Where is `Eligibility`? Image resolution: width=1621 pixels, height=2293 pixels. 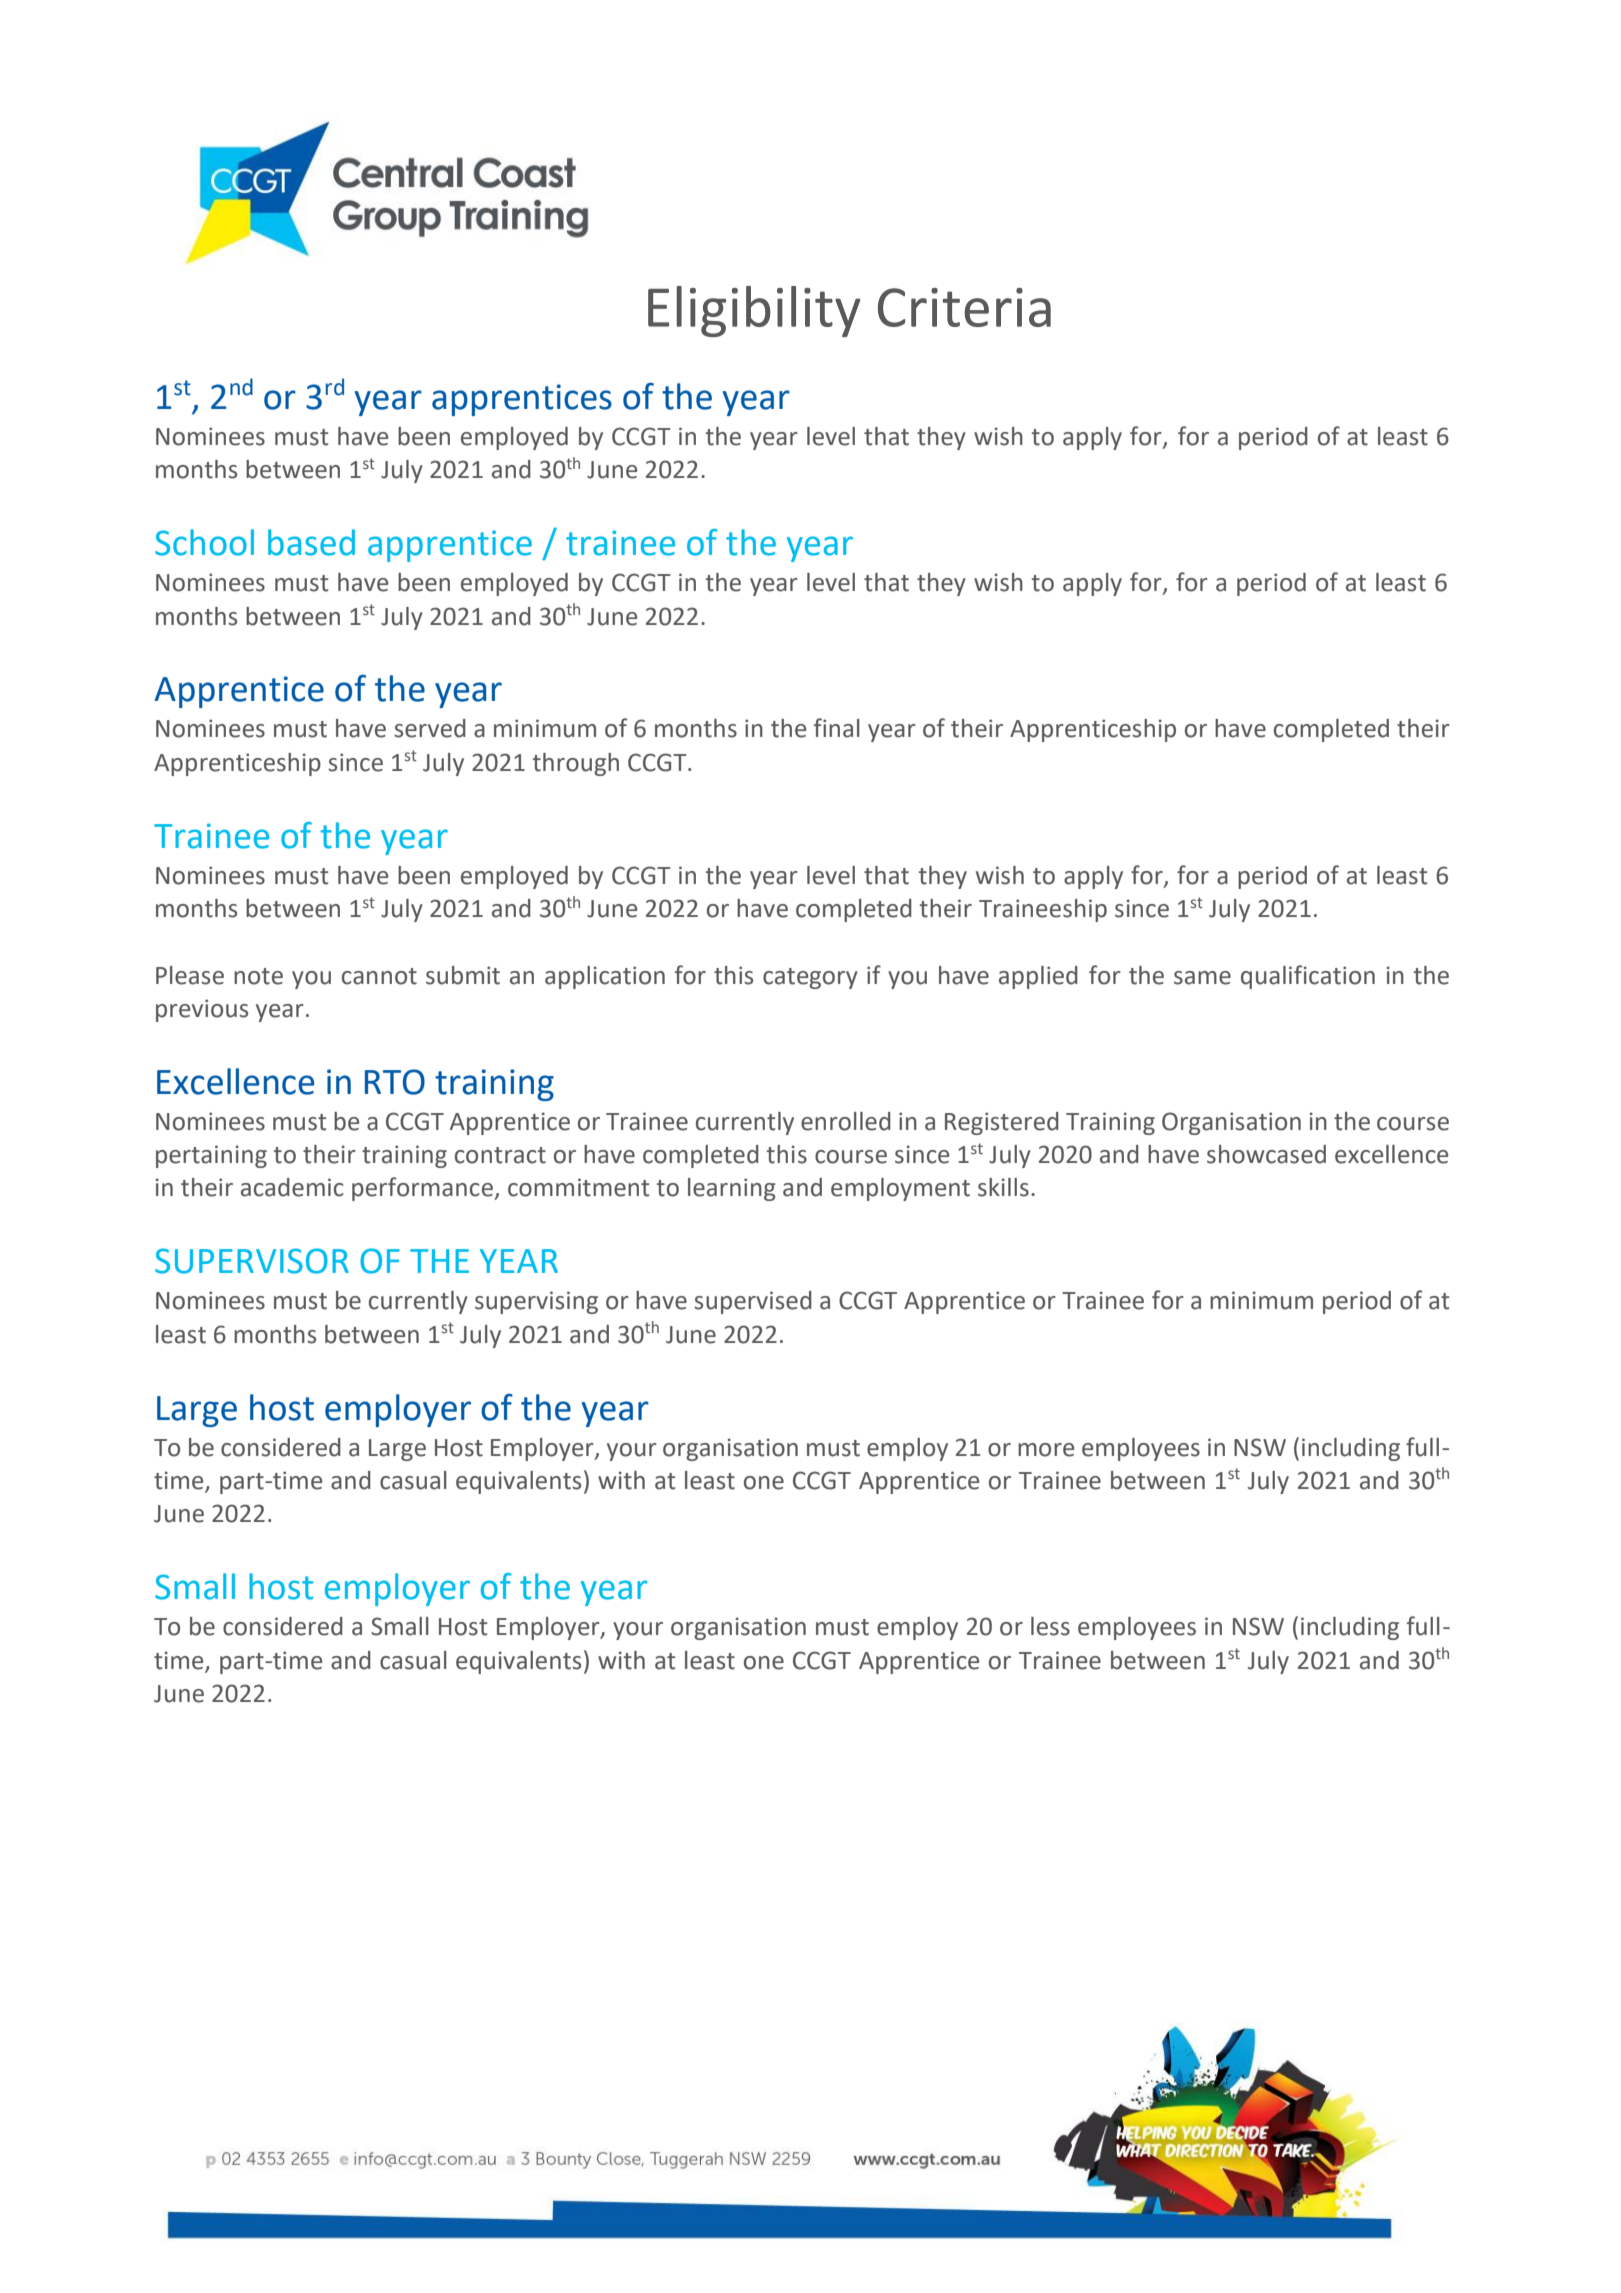
Eligibility is located at coordinates (754, 311).
